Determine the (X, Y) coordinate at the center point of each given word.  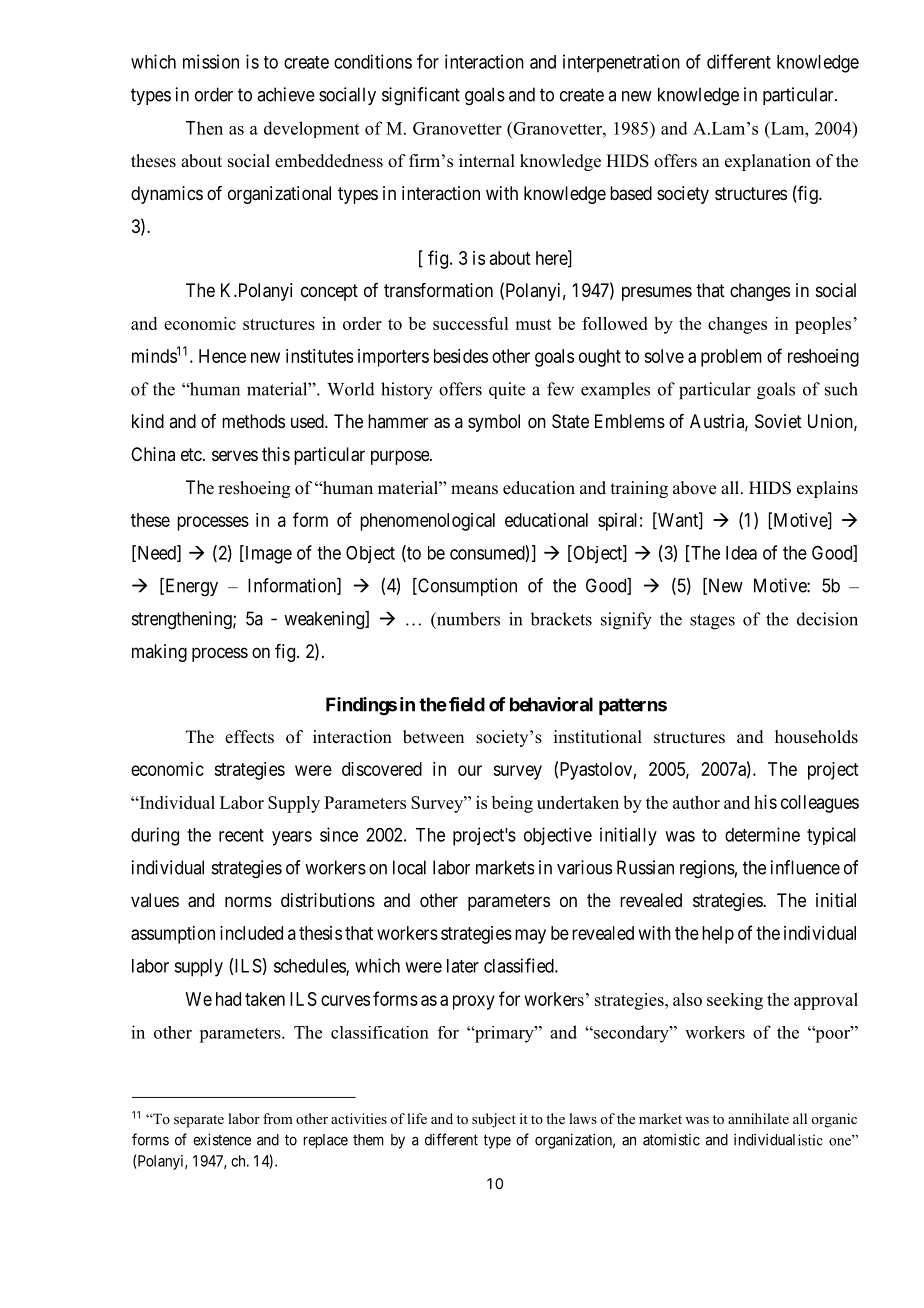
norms (248, 901)
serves (235, 455)
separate (199, 1121)
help (718, 935)
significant (421, 96)
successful (470, 323)
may (530, 936)
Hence (222, 356)
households (816, 737)
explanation (768, 162)
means (474, 490)
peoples (823, 325)
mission (211, 61)
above (694, 488)
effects (249, 737)
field (467, 704)
